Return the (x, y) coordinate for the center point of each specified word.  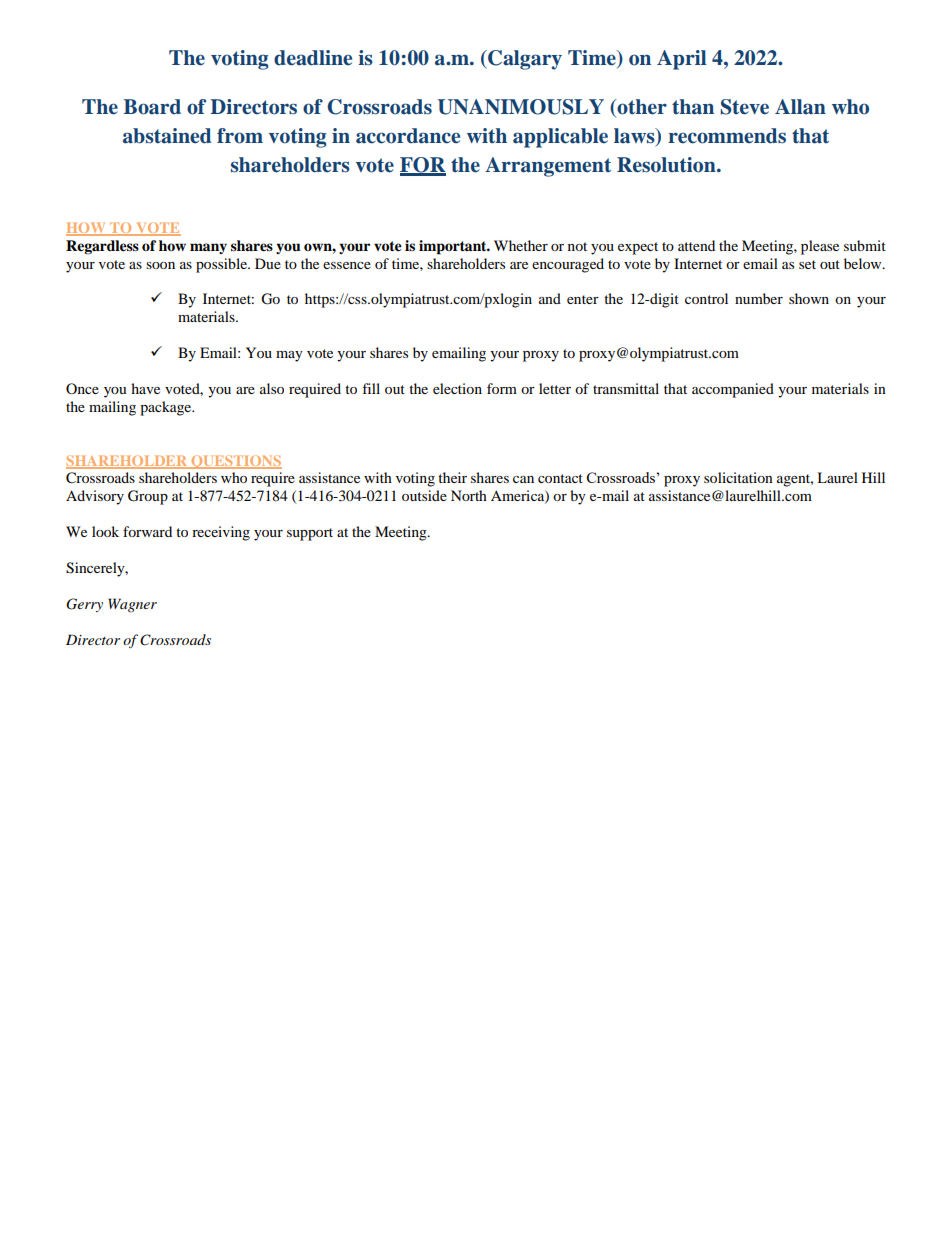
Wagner (132, 605)
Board (152, 107)
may (289, 356)
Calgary (524, 60)
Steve (744, 107)
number (759, 298)
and (550, 298)
